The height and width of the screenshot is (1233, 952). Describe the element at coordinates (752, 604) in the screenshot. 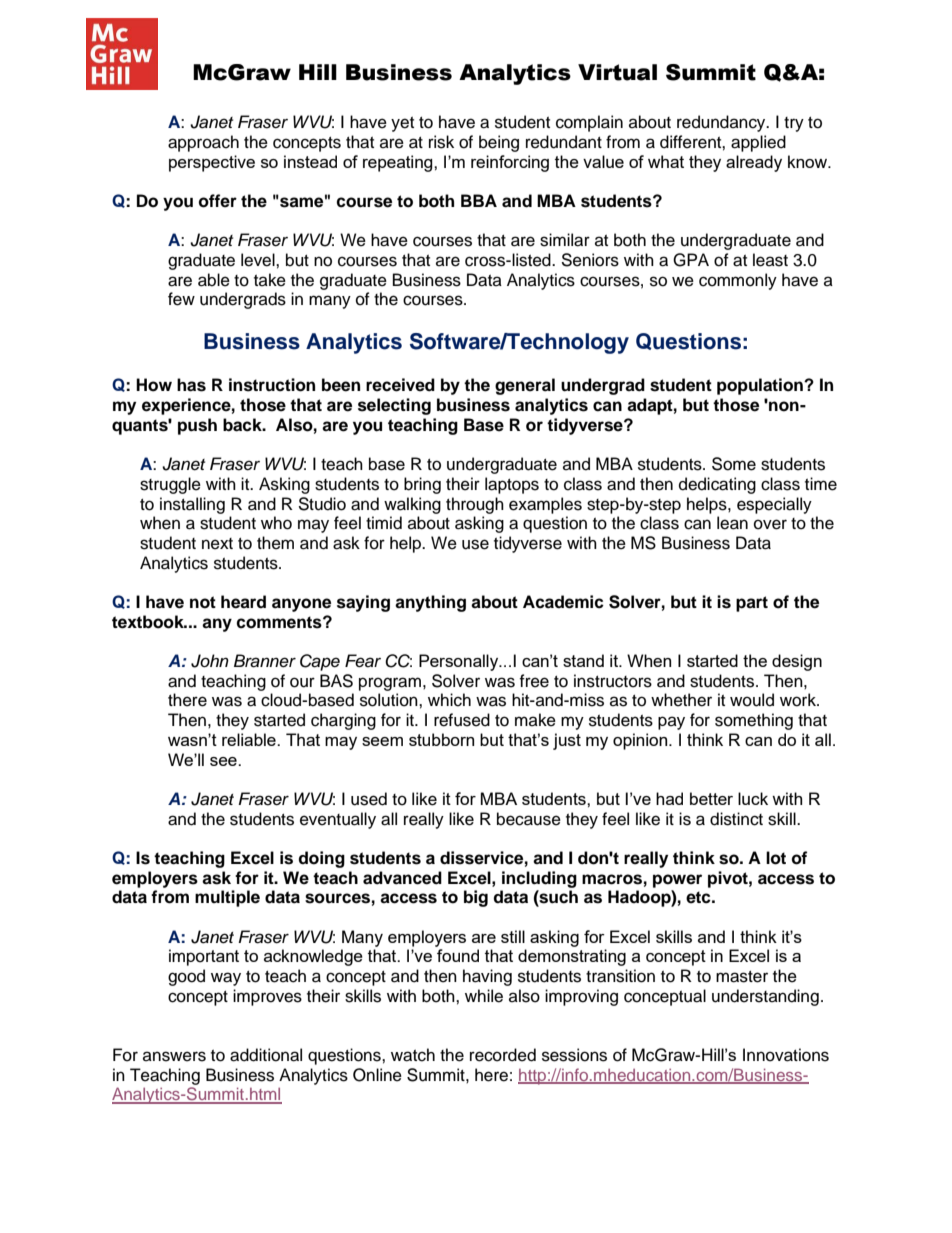

I see `part` at that location.
